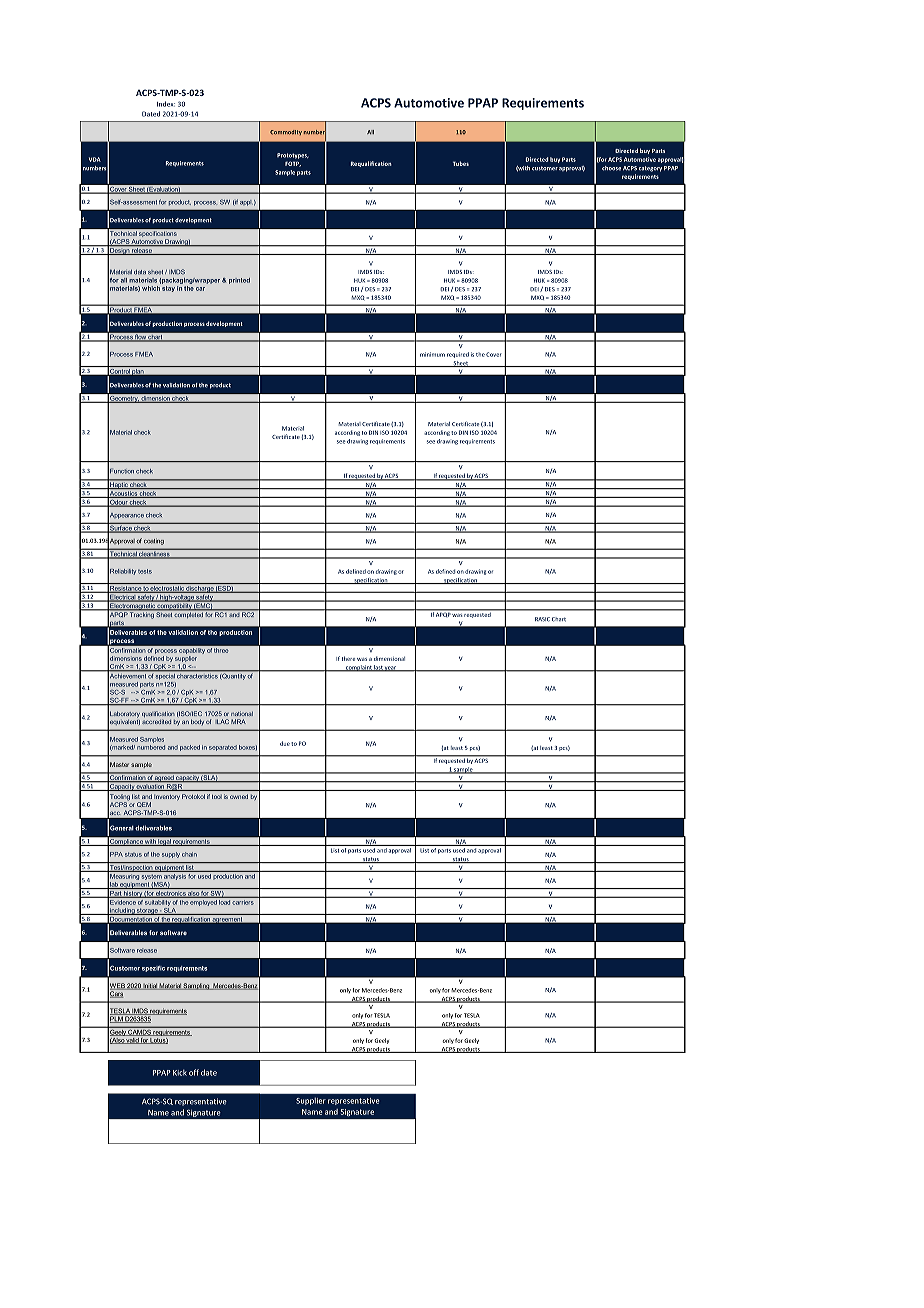 The width and height of the image is (924, 1308). I want to click on minimum, so click(432, 354).
